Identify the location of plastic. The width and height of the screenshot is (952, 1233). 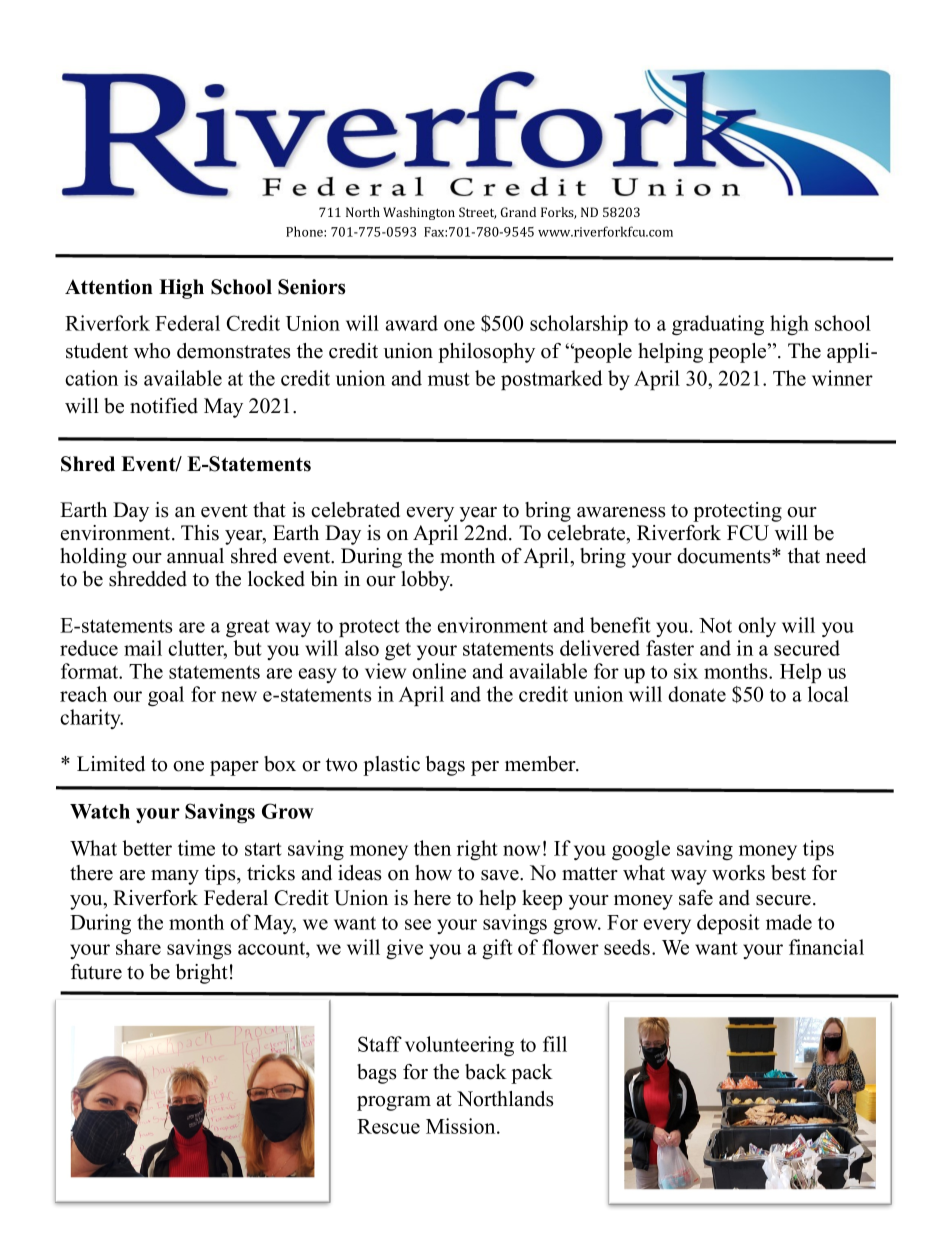
(391, 766).
